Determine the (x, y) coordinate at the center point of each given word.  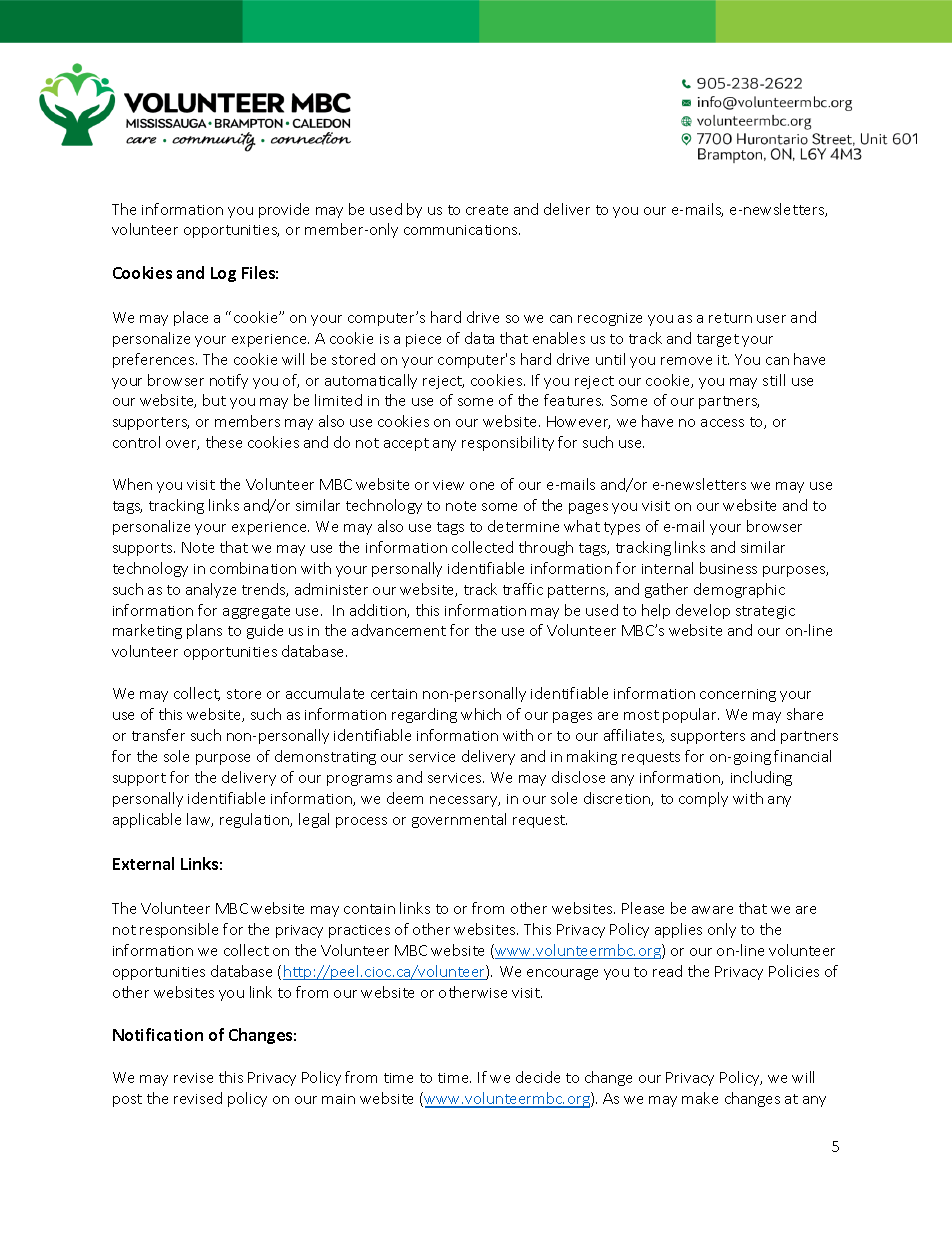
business (728, 568)
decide (538, 1077)
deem (405, 798)
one (482, 486)
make (700, 1098)
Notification (158, 1034)
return (730, 318)
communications (462, 230)
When (132, 484)
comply (703, 799)
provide (284, 210)
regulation (256, 820)
